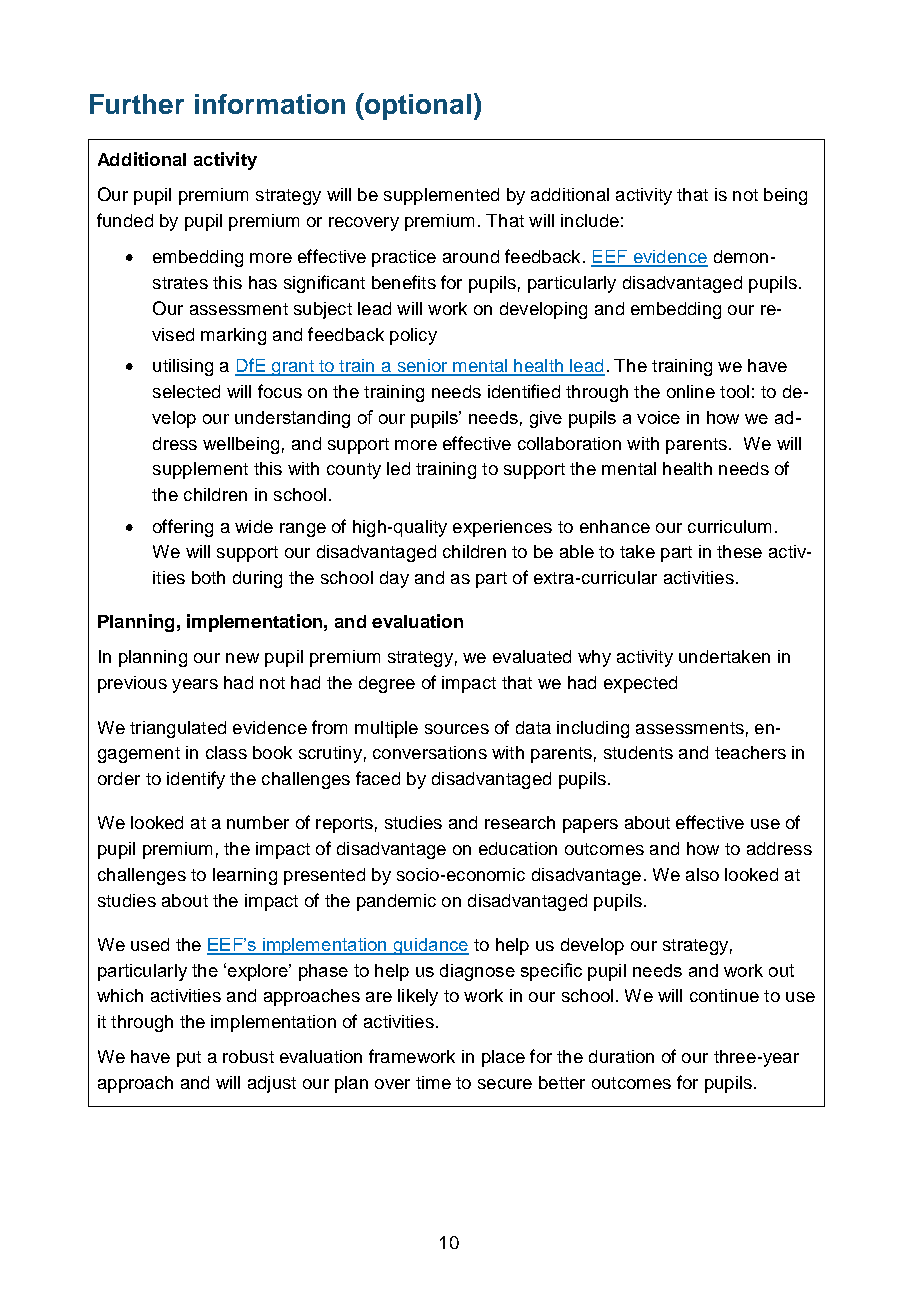 This screenshot has width=924, height=1308. What do you see at coordinates (189, 1059) in the screenshot?
I see `put` at bounding box center [189, 1059].
